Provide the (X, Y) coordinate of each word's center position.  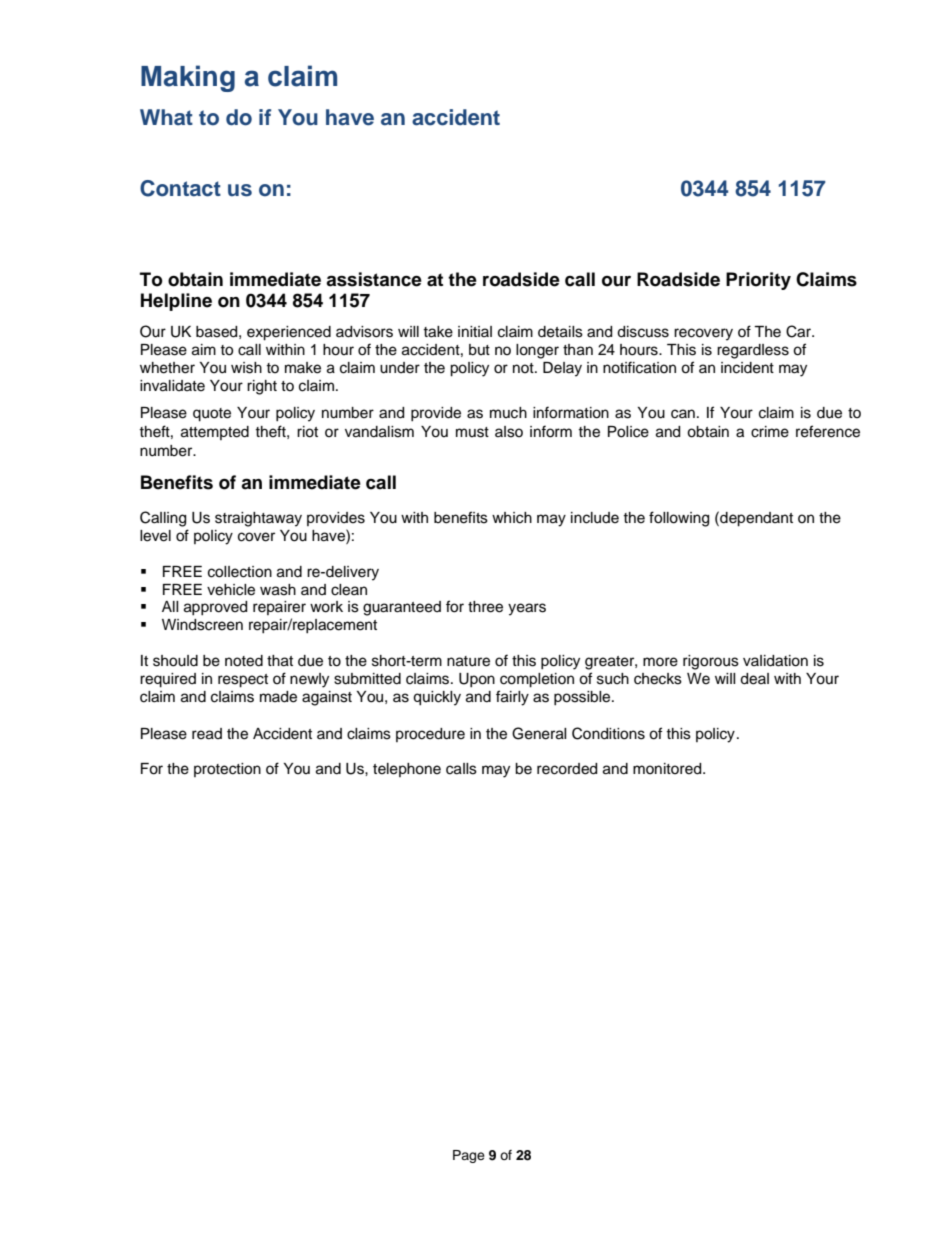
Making (188, 78)
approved (215, 608)
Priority (758, 281)
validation (775, 661)
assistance (374, 279)
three (485, 607)
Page (469, 1156)
